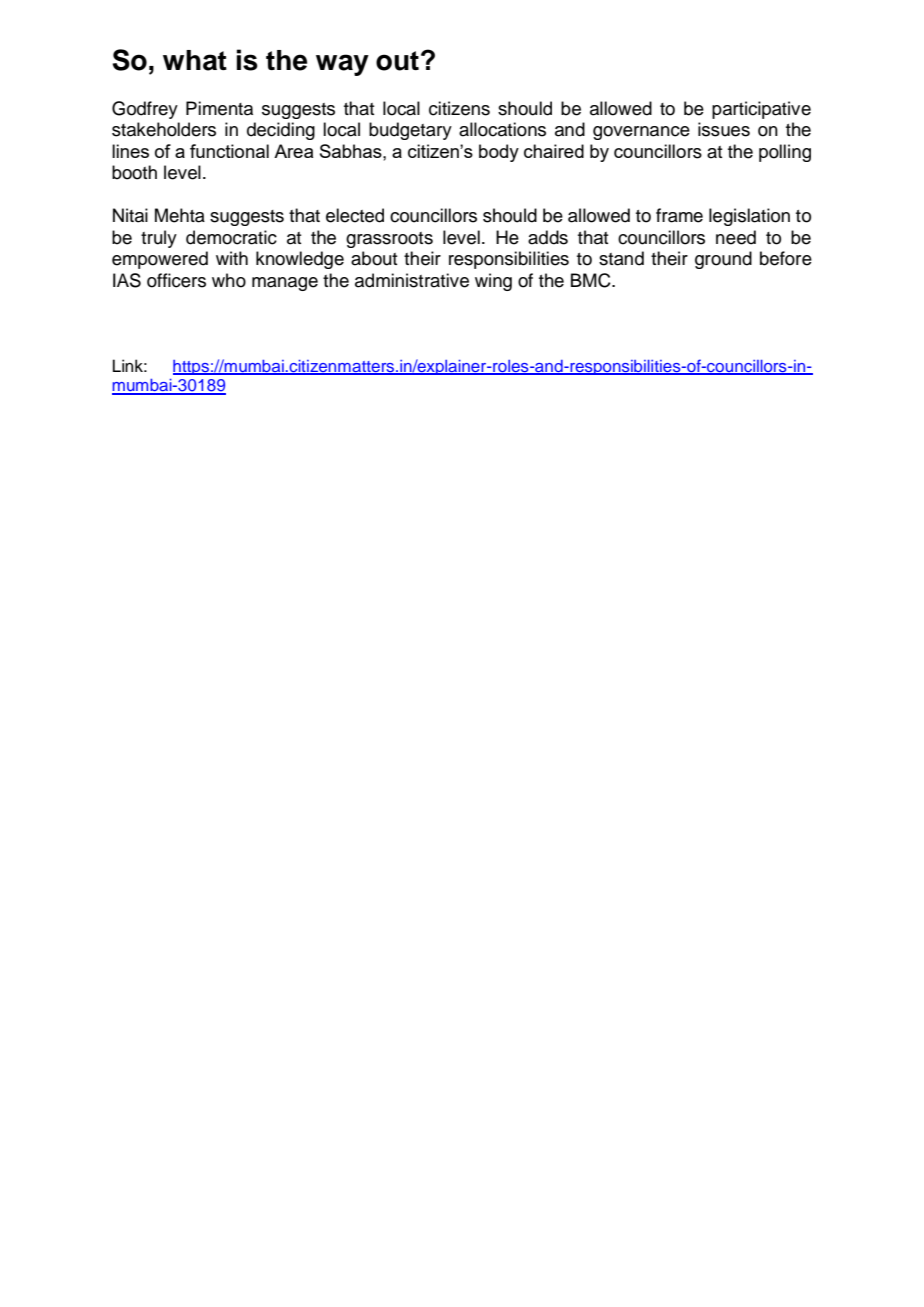  Describe the element at coordinates (229, 280) in the document. I see `who` at that location.
